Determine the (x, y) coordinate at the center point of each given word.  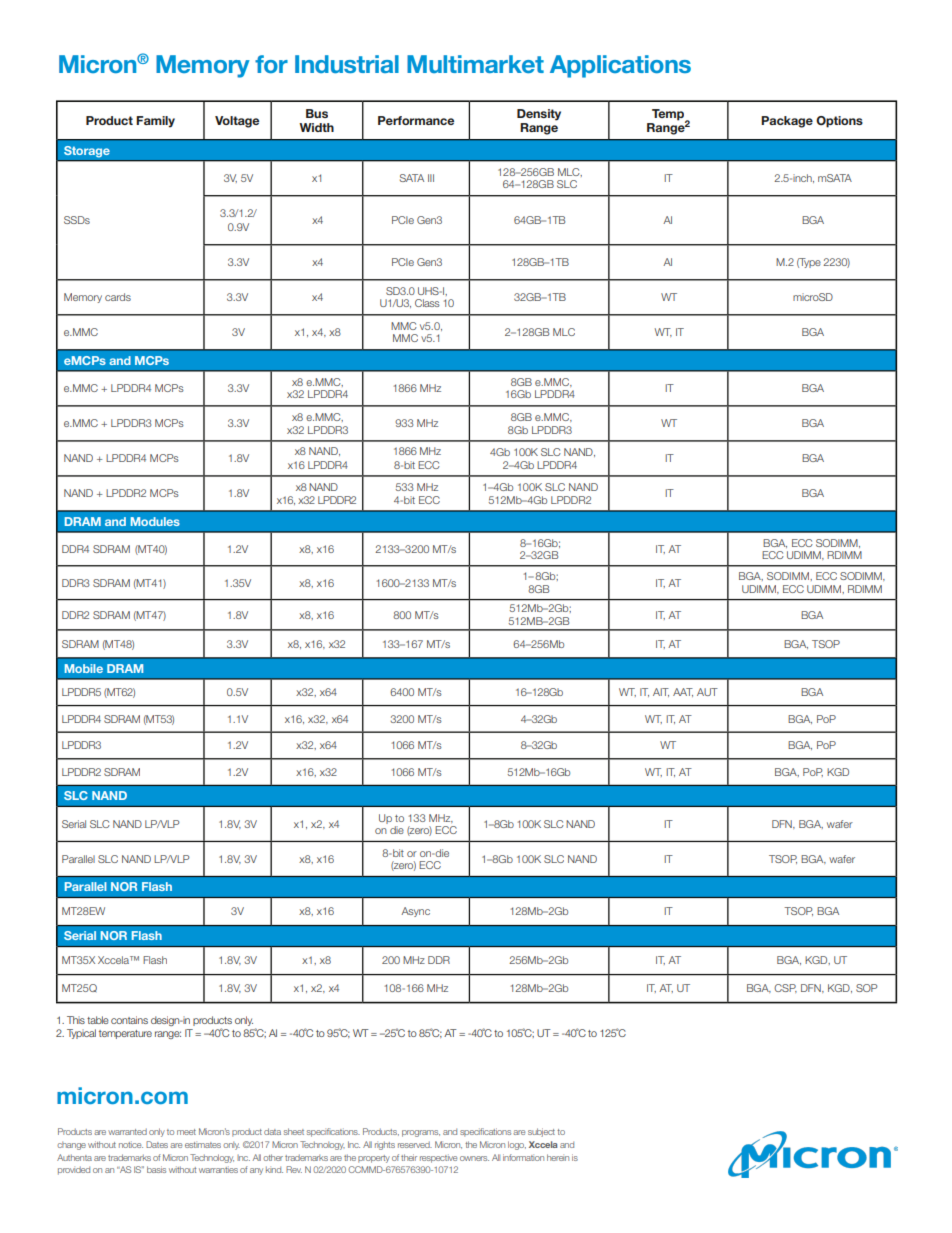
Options (839, 122)
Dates (157, 1144)
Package (787, 122)
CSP (785, 988)
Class (427, 303)
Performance (416, 120)
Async (415, 912)
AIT (661, 692)
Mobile (84, 668)
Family (155, 122)
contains (129, 1020)
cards (118, 297)
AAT (683, 692)
